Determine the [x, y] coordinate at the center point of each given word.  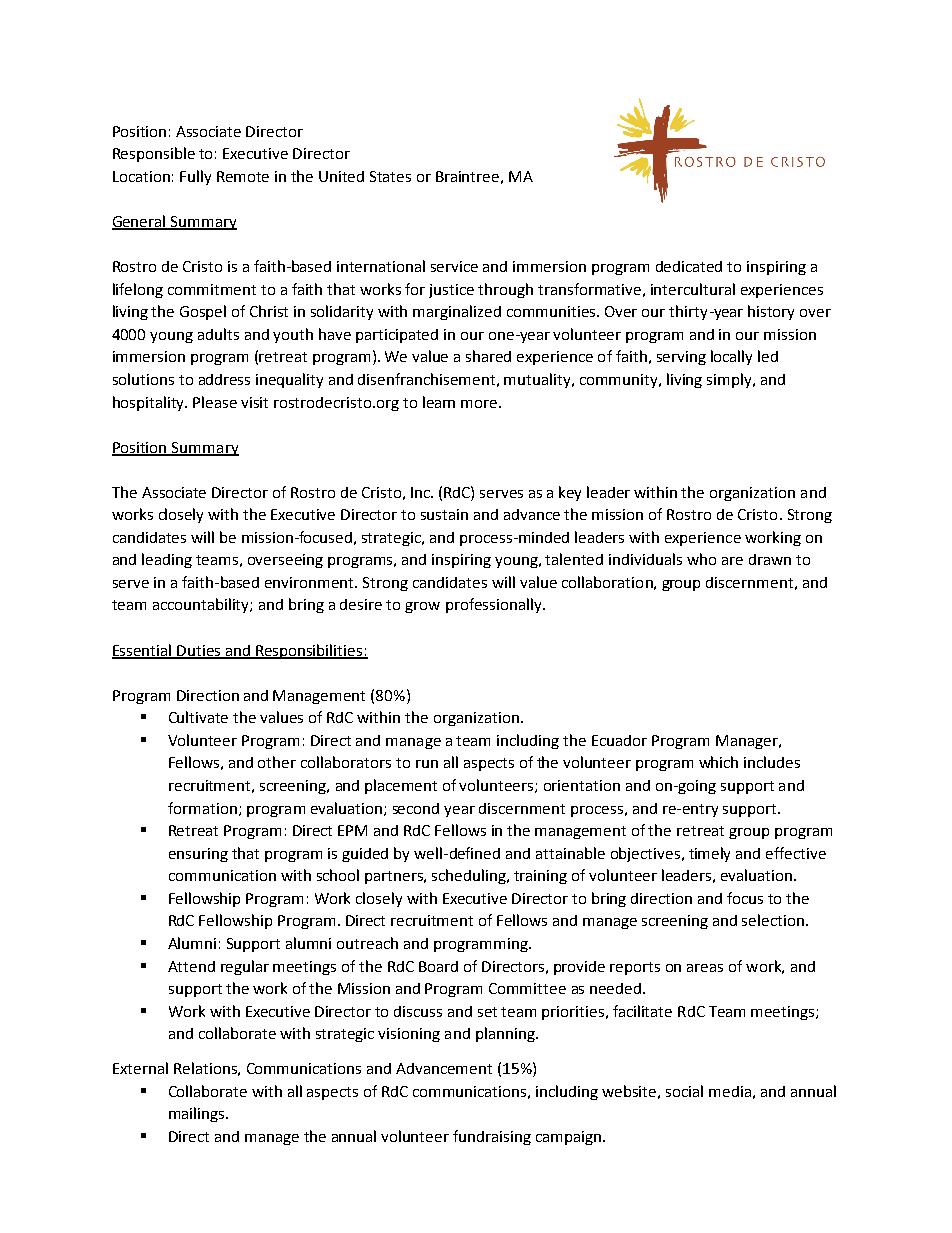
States [390, 176]
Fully [195, 177]
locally [731, 357]
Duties [199, 651]
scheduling [470, 876]
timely [709, 854]
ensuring [198, 855]
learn [439, 402]
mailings [198, 1114]
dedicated [689, 266]
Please [215, 402]
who [701, 559]
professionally [495, 605]
